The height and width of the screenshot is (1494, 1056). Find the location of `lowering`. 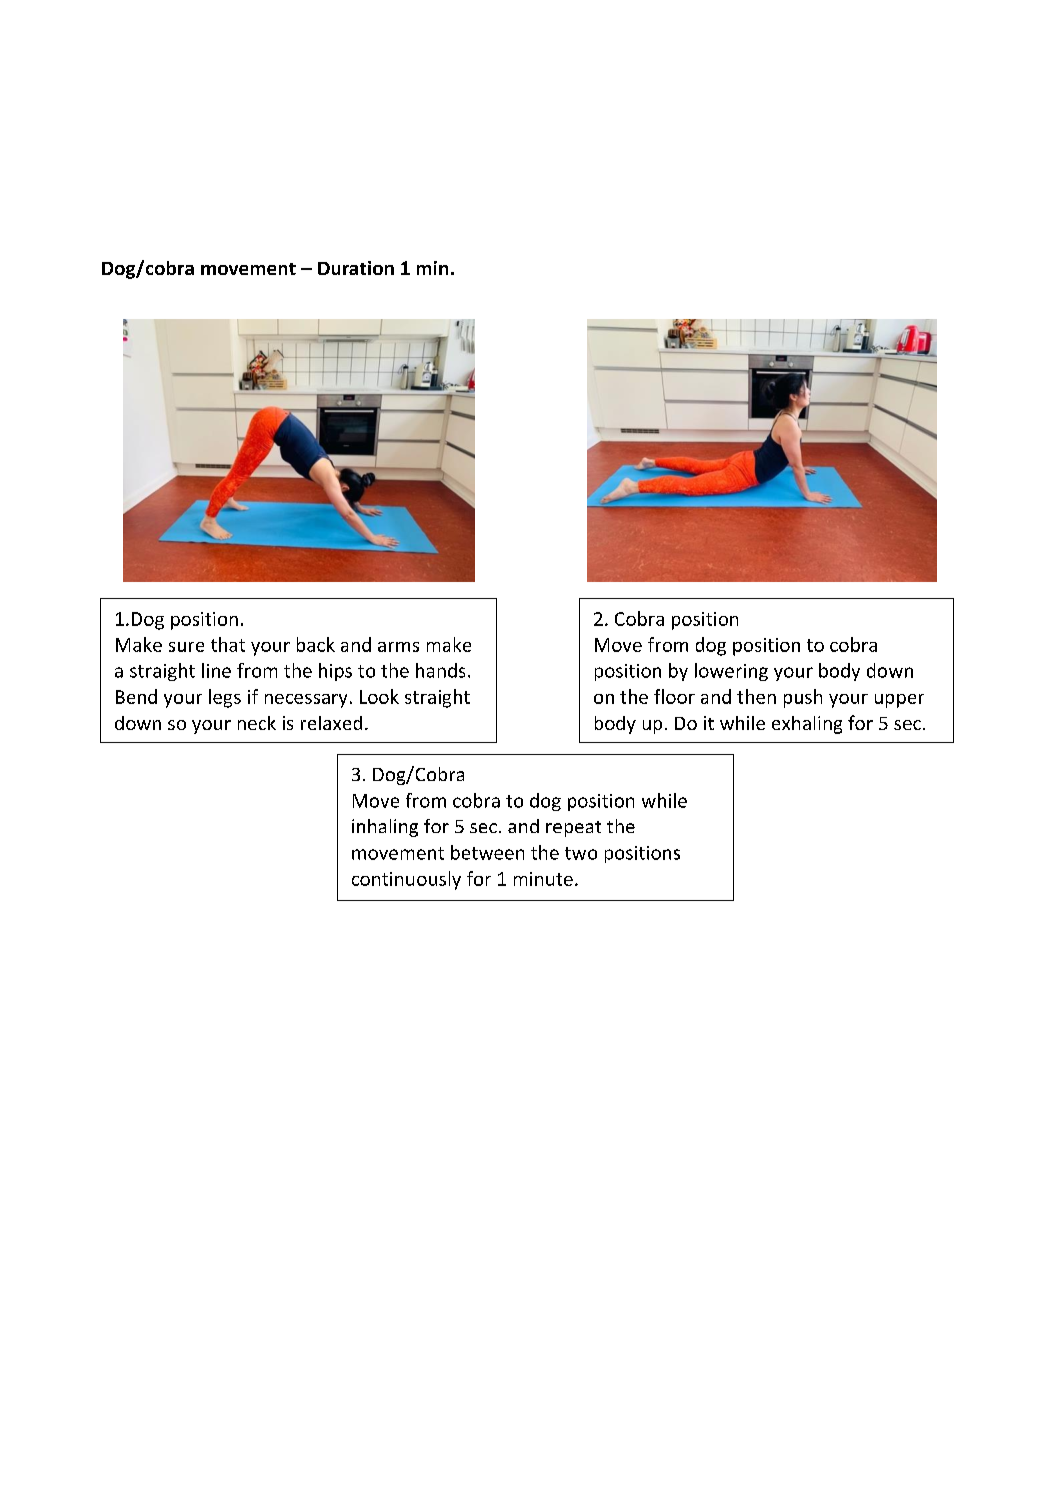

lowering is located at coordinates (731, 672).
